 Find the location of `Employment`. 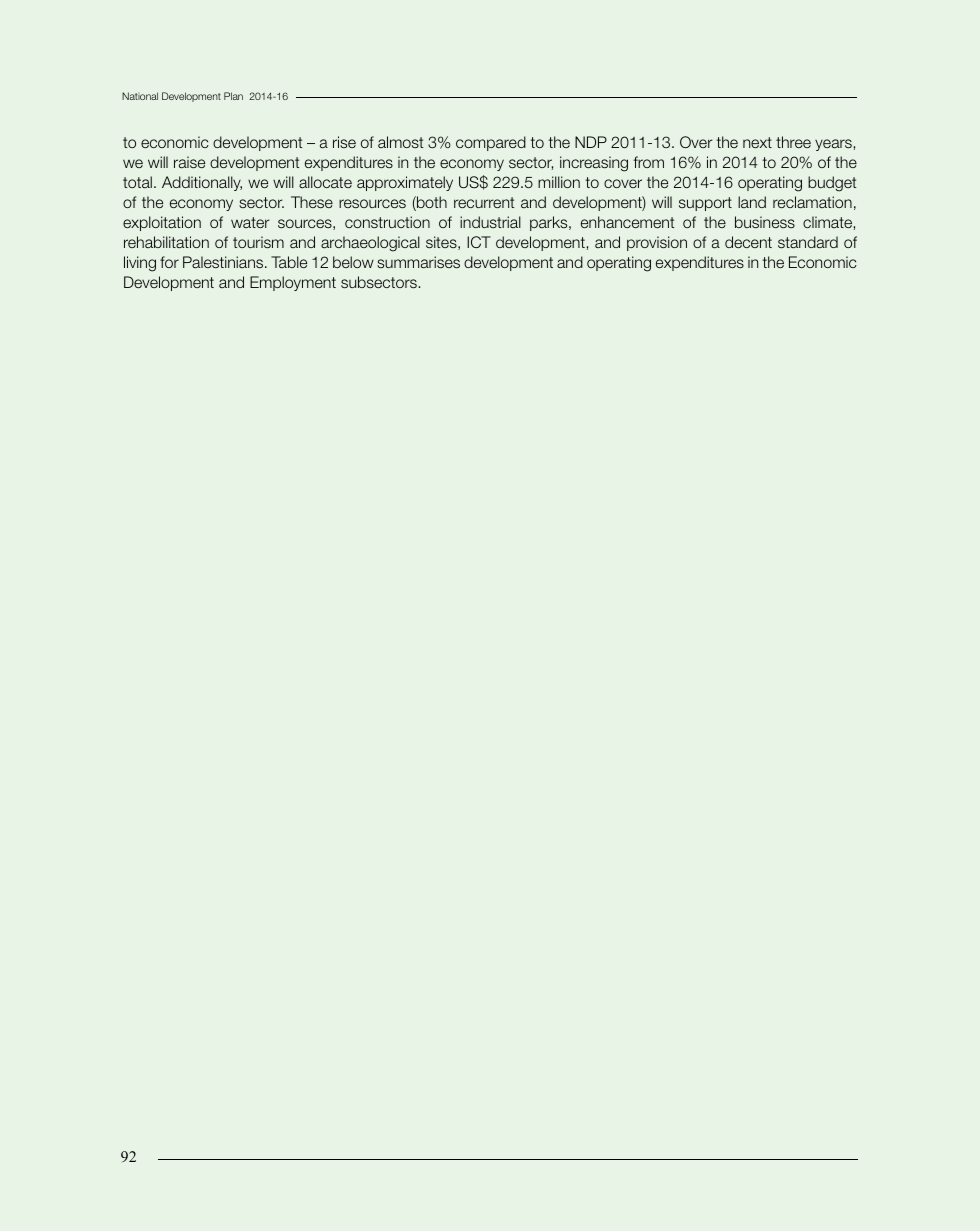

Employment is located at coordinates (293, 283).
